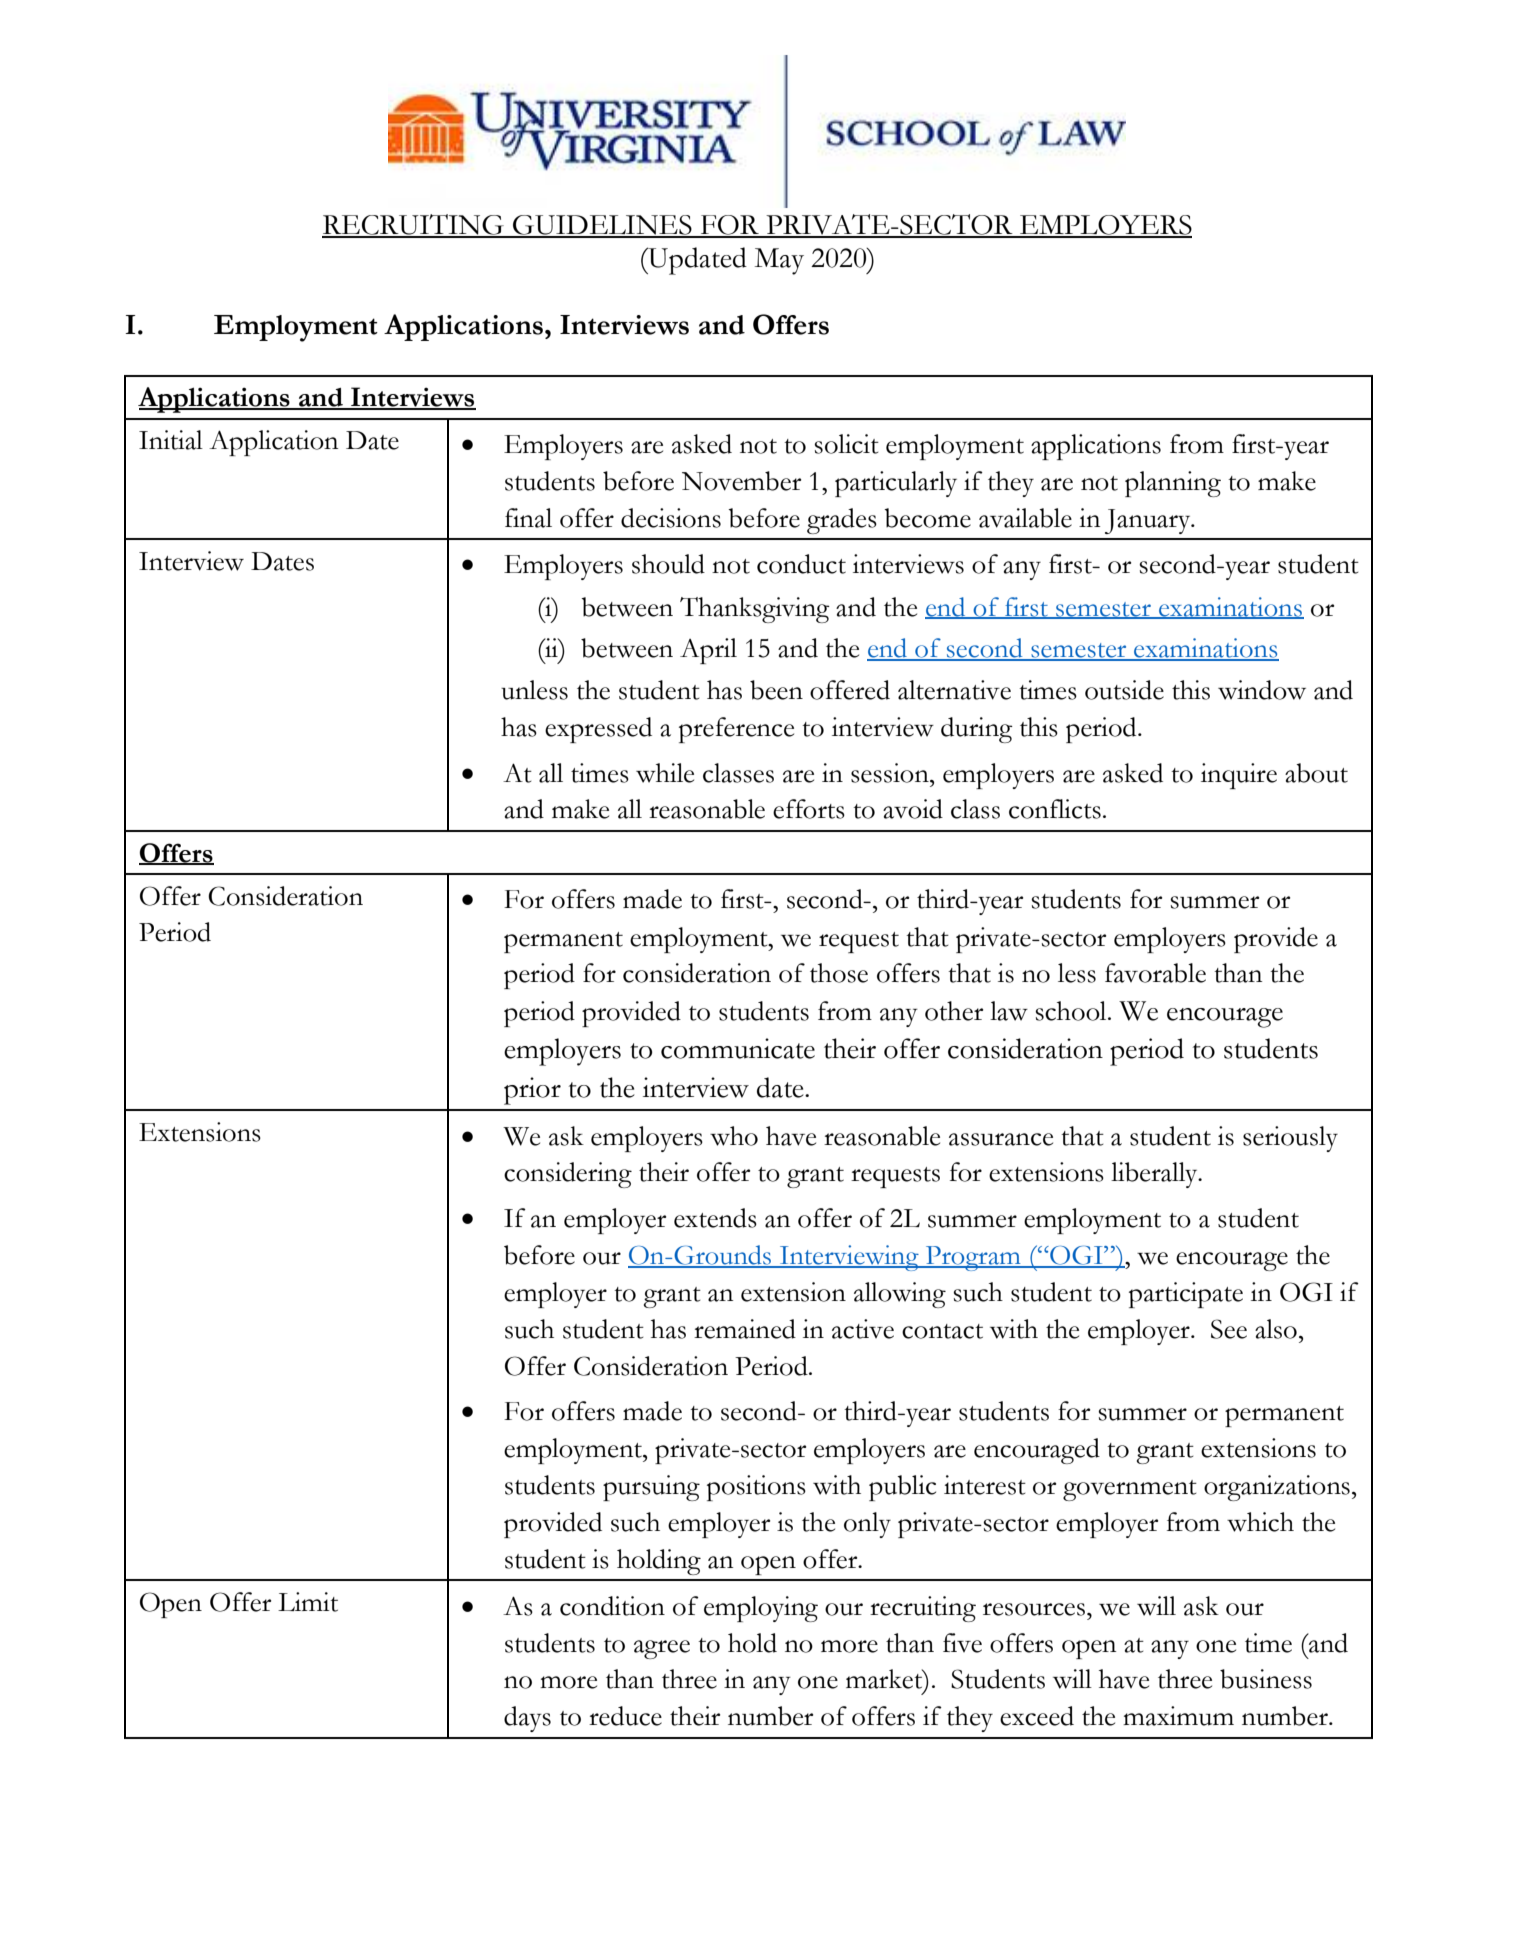  I want to click on planning, so click(1173, 484).
